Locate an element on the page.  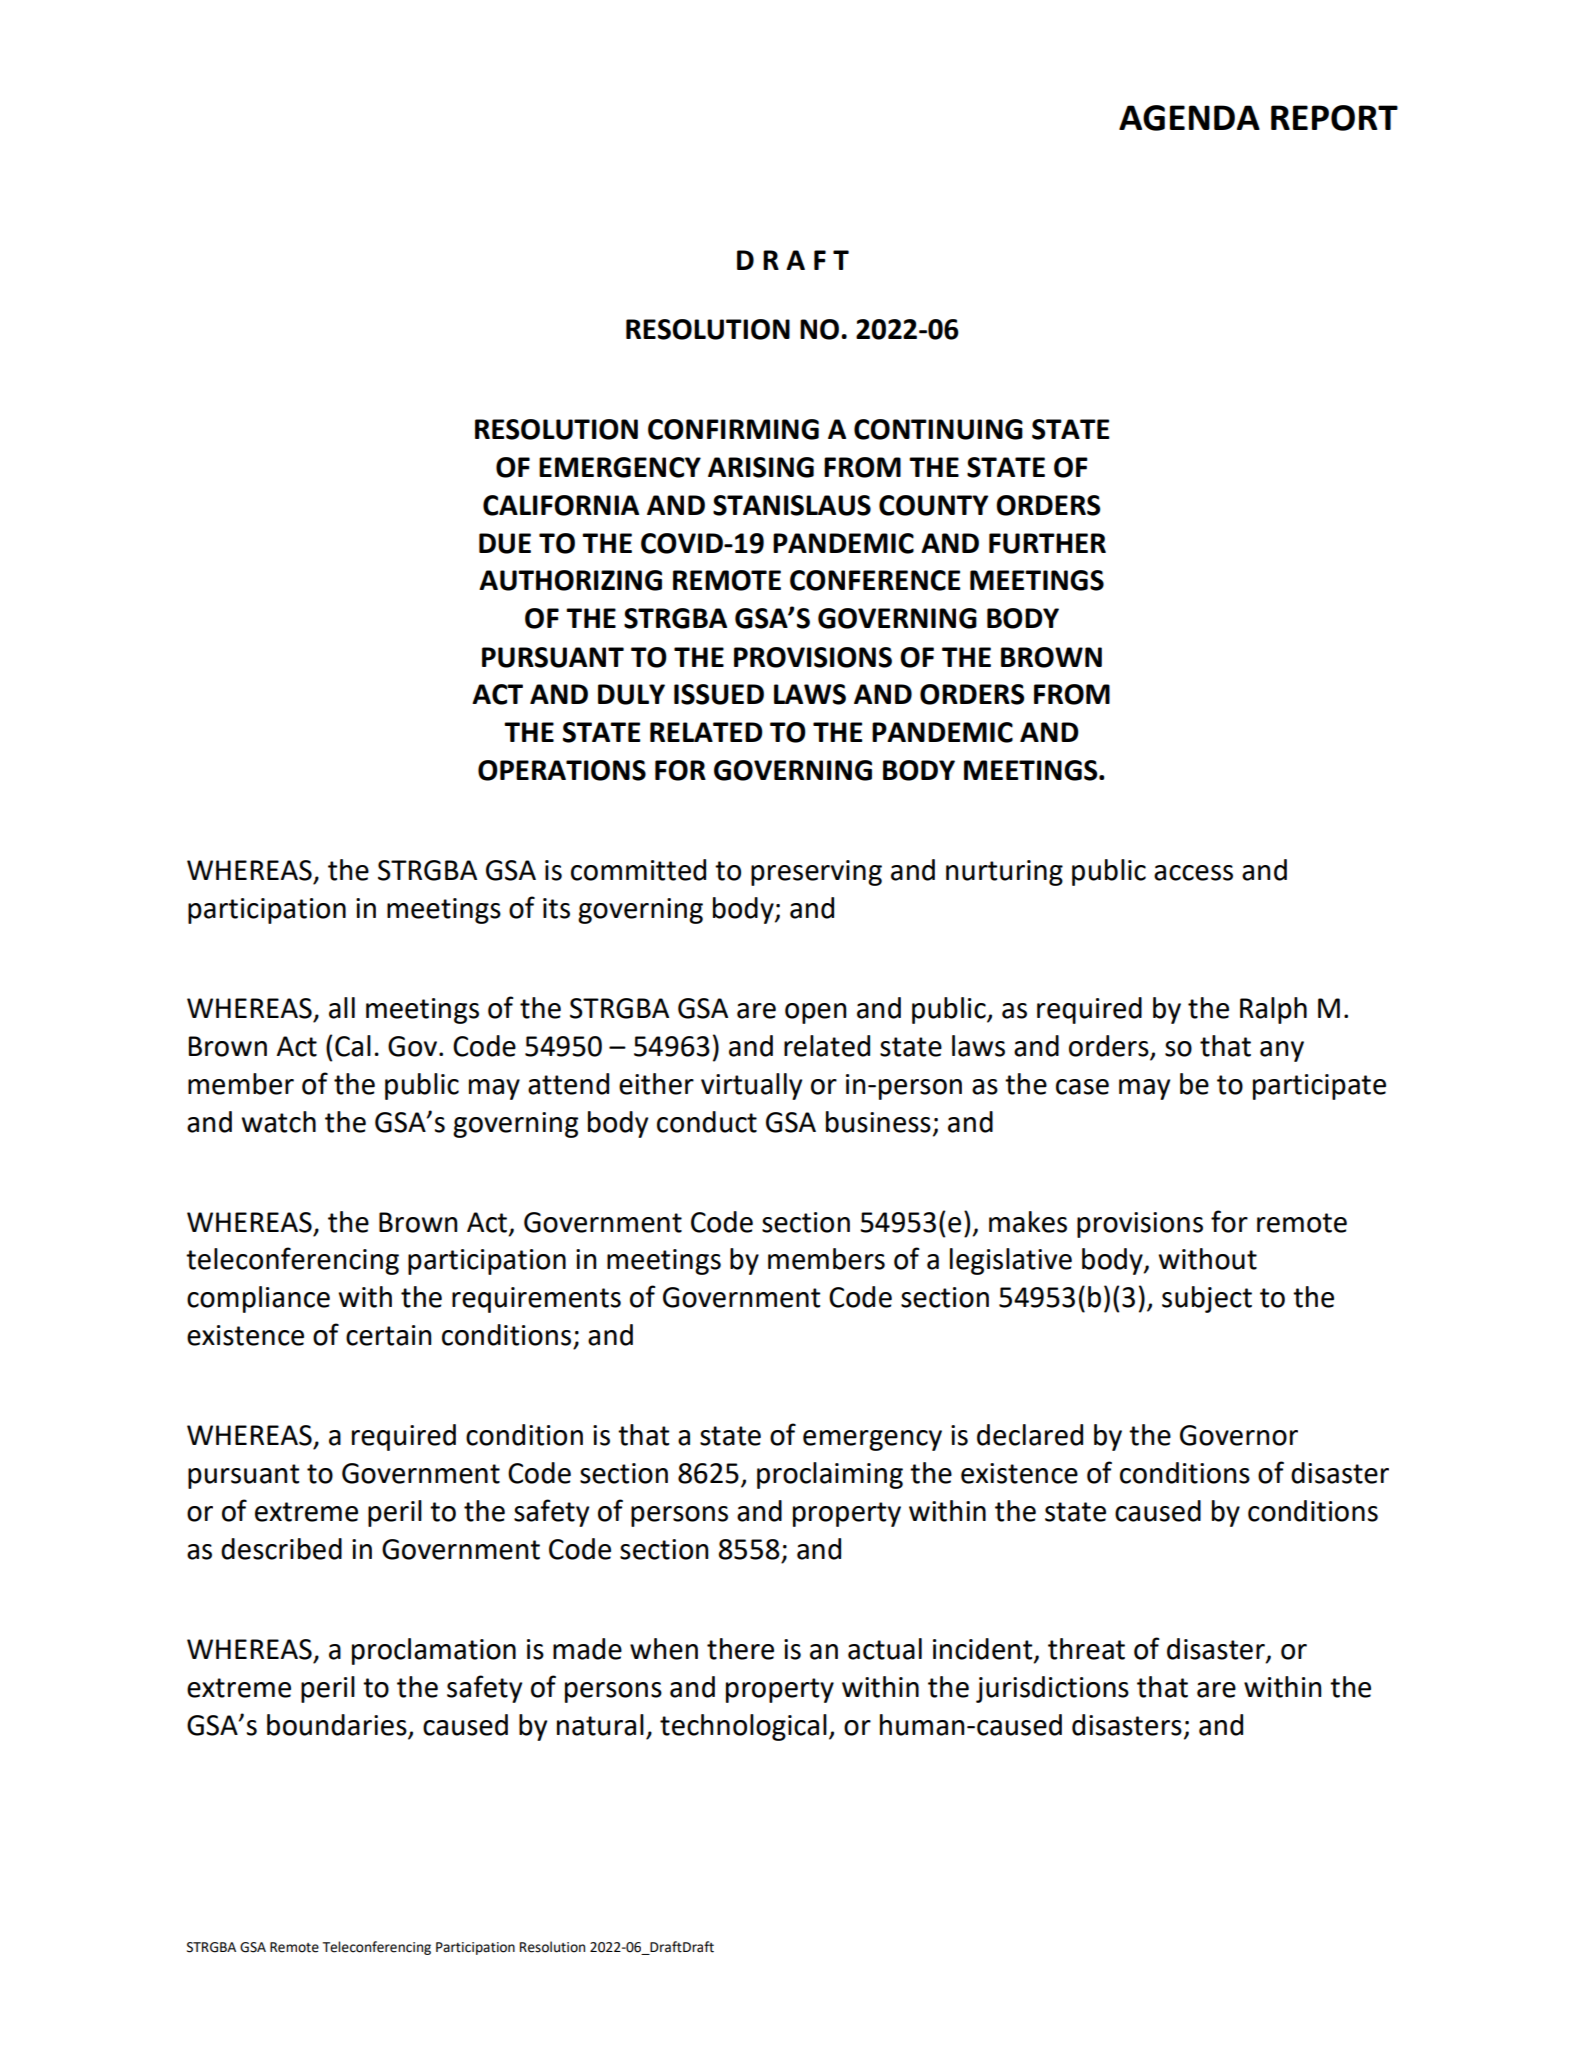
proclamation is located at coordinates (434, 1651).
